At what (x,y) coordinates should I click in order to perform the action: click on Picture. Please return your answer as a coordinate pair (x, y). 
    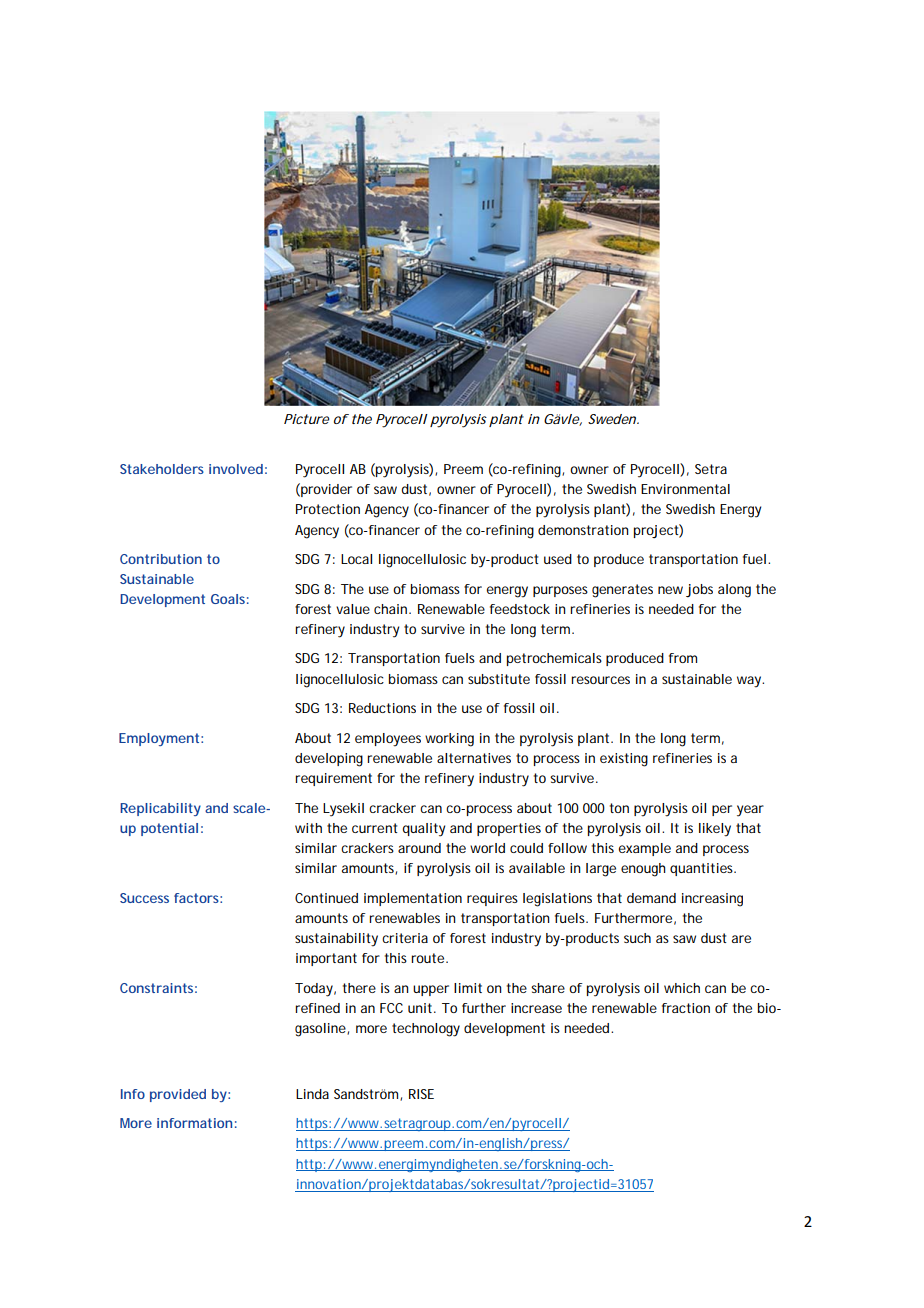
    Looking at the image, I should click on (307, 419).
